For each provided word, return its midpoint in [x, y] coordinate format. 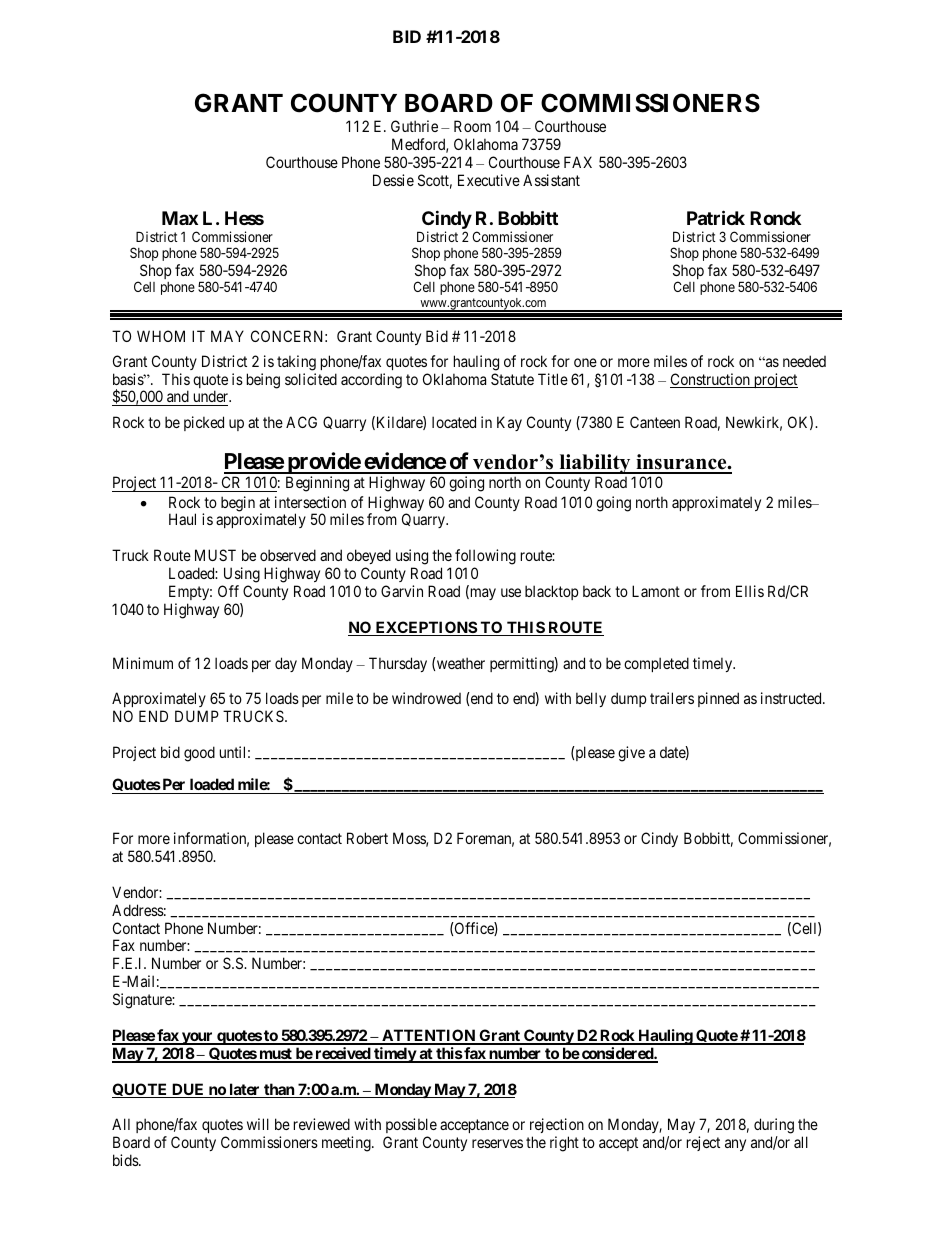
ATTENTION [428, 1036]
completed [656, 664]
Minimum [143, 663]
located [454, 422]
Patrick [716, 217]
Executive [489, 180]
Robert [367, 838]
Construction [711, 380]
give [631, 754]
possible [411, 1127]
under [211, 398]
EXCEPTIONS [425, 628]
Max [180, 218]
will [258, 1124]
